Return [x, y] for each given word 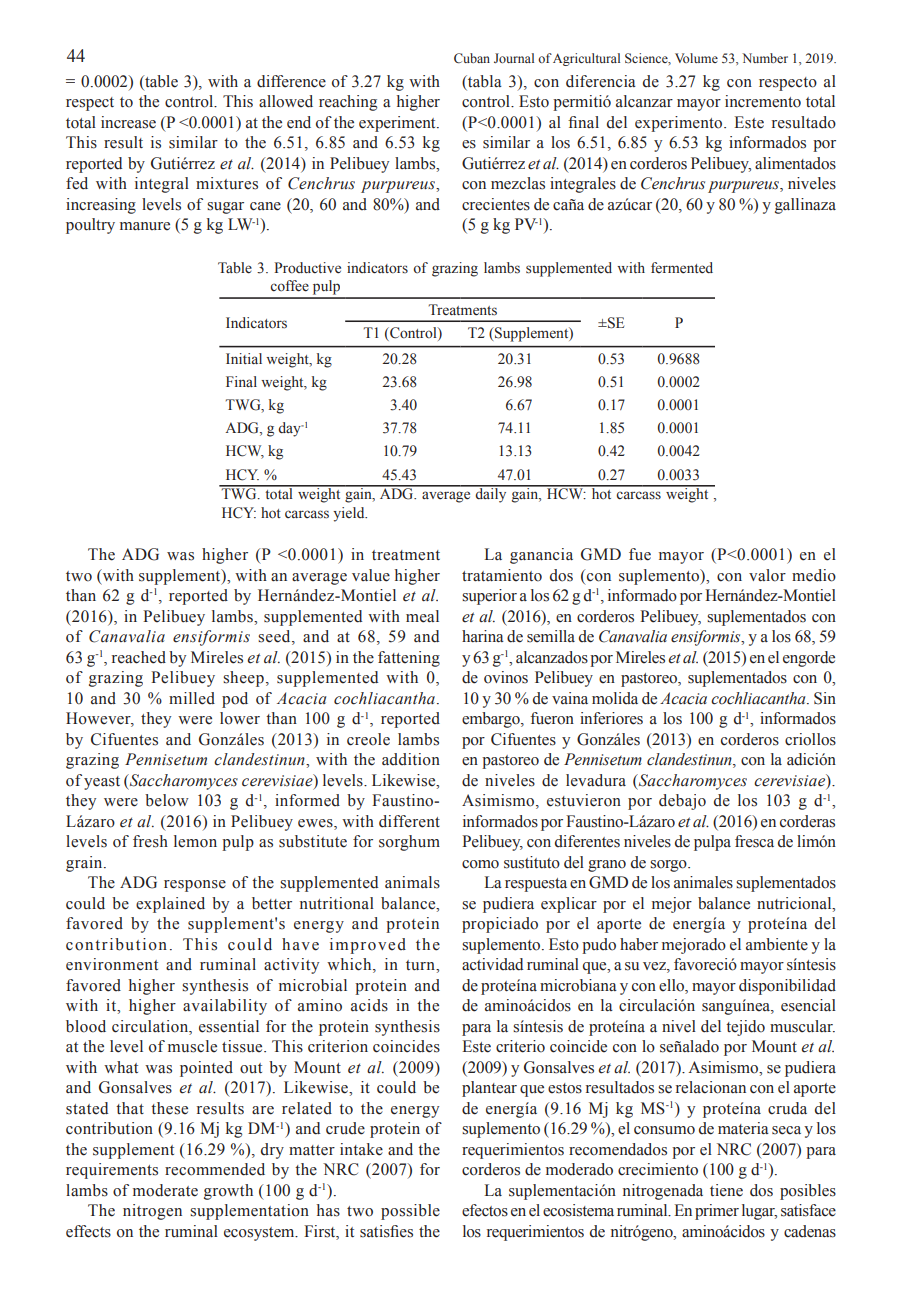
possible [410, 1212]
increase [128, 122]
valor [767, 575]
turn [421, 965]
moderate [165, 1190]
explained [170, 905]
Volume [696, 58]
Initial [244, 358]
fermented [682, 268]
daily [491, 494]
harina [483, 636]
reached [139, 657]
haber [639, 944]
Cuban [472, 58]
